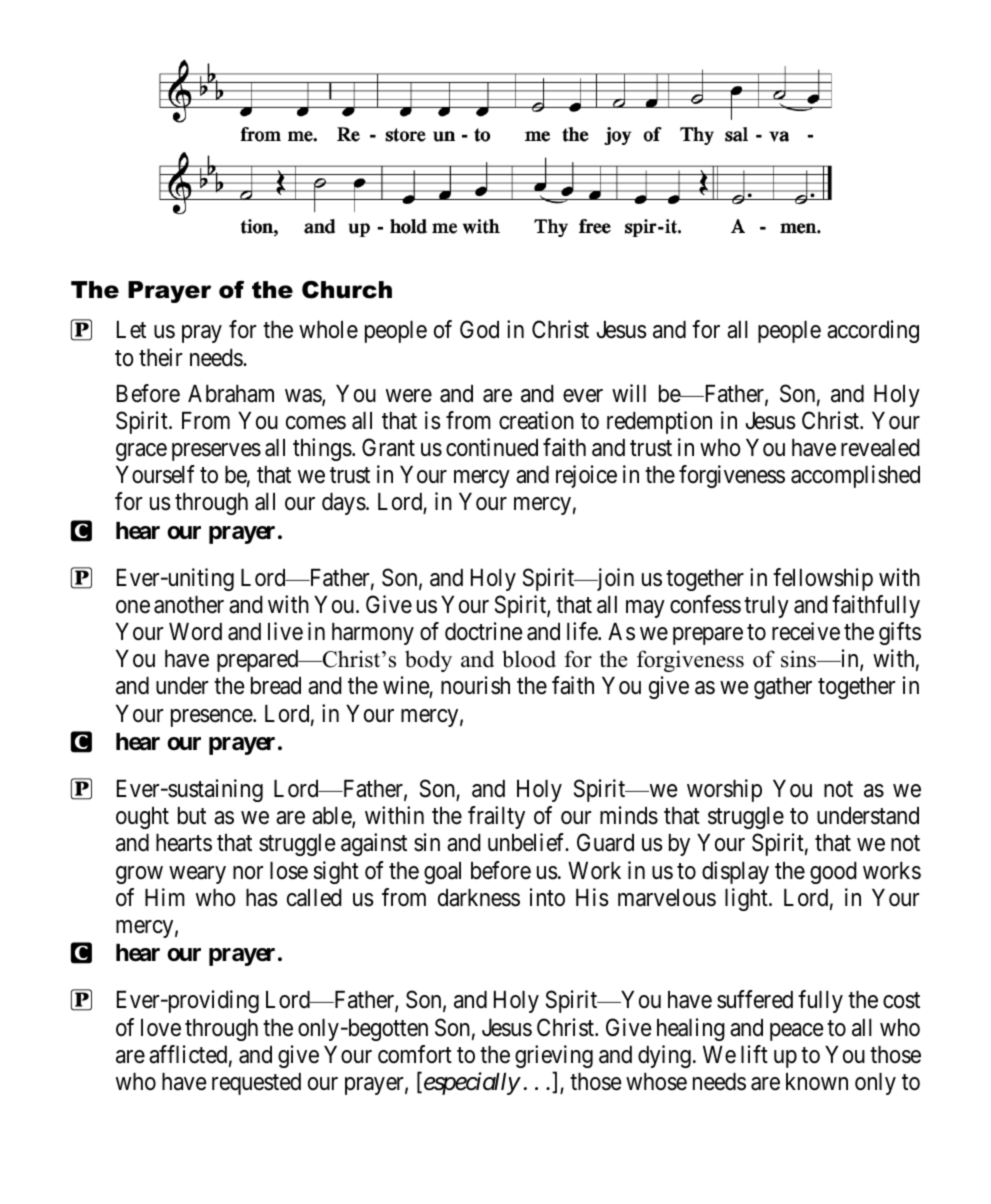 The image size is (991, 1204). I want to click on grieving, so click(554, 1056).
